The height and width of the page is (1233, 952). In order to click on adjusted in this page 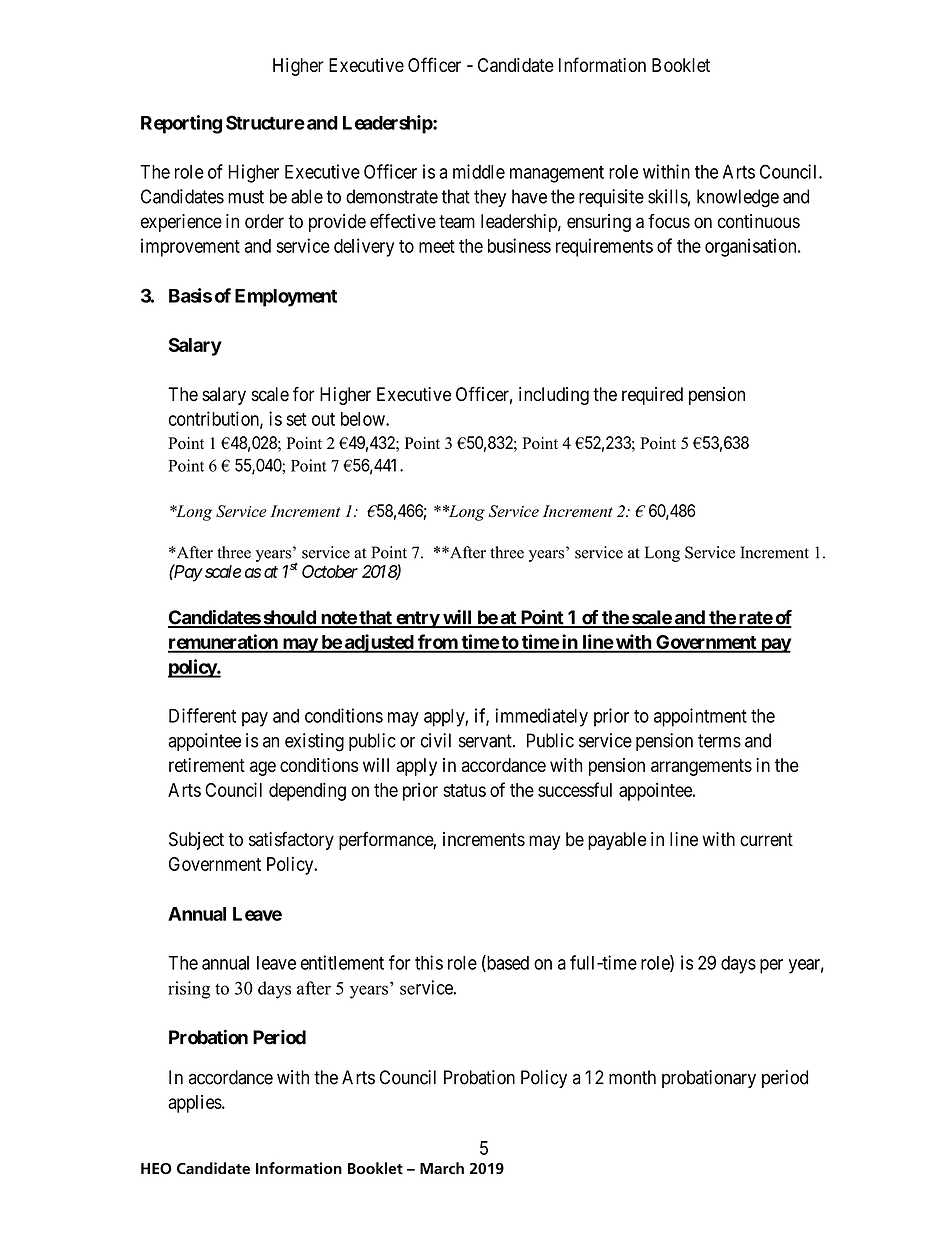, I will do `click(379, 643)`.
